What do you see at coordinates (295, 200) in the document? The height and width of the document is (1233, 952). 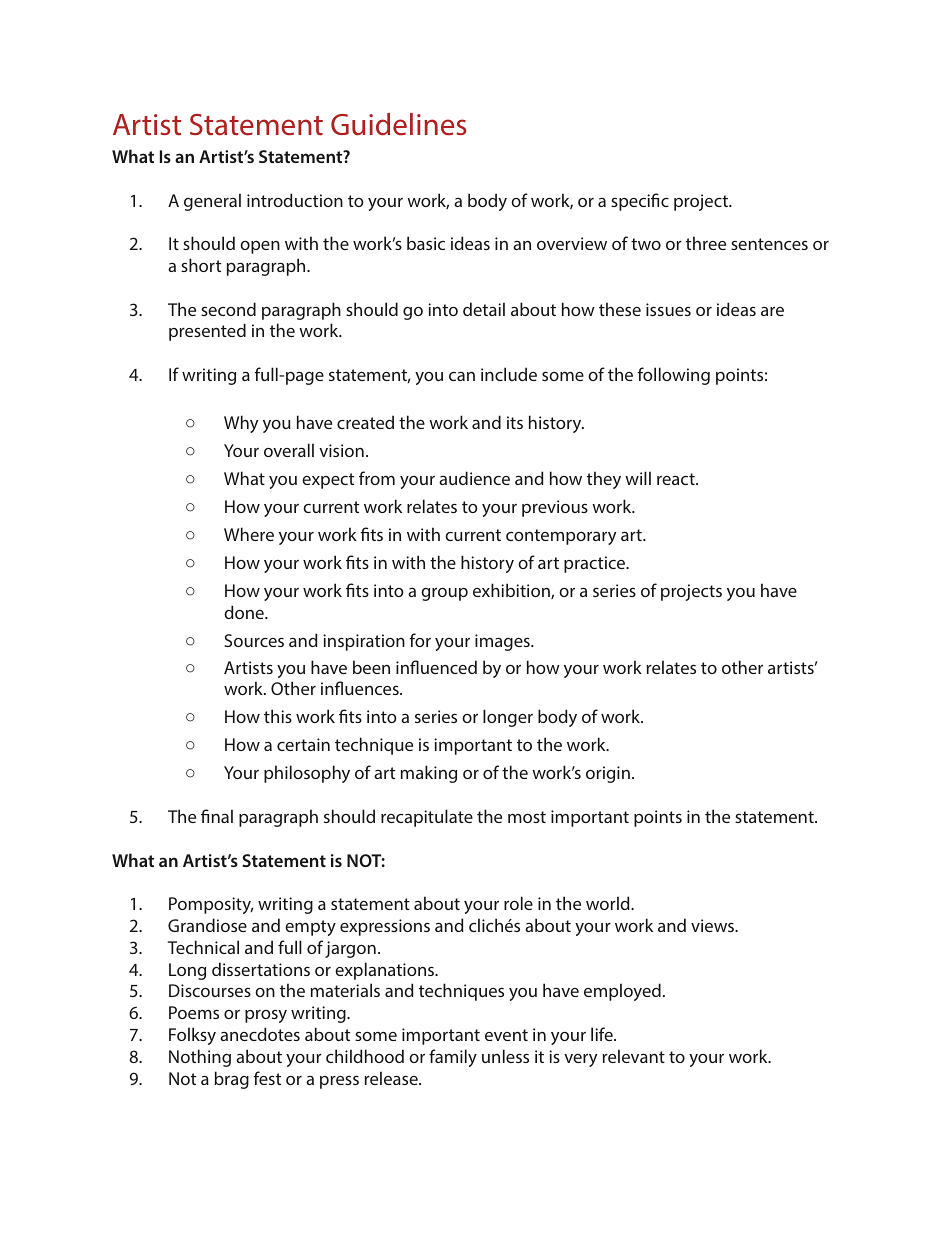 I see `introduction` at bounding box center [295, 200].
